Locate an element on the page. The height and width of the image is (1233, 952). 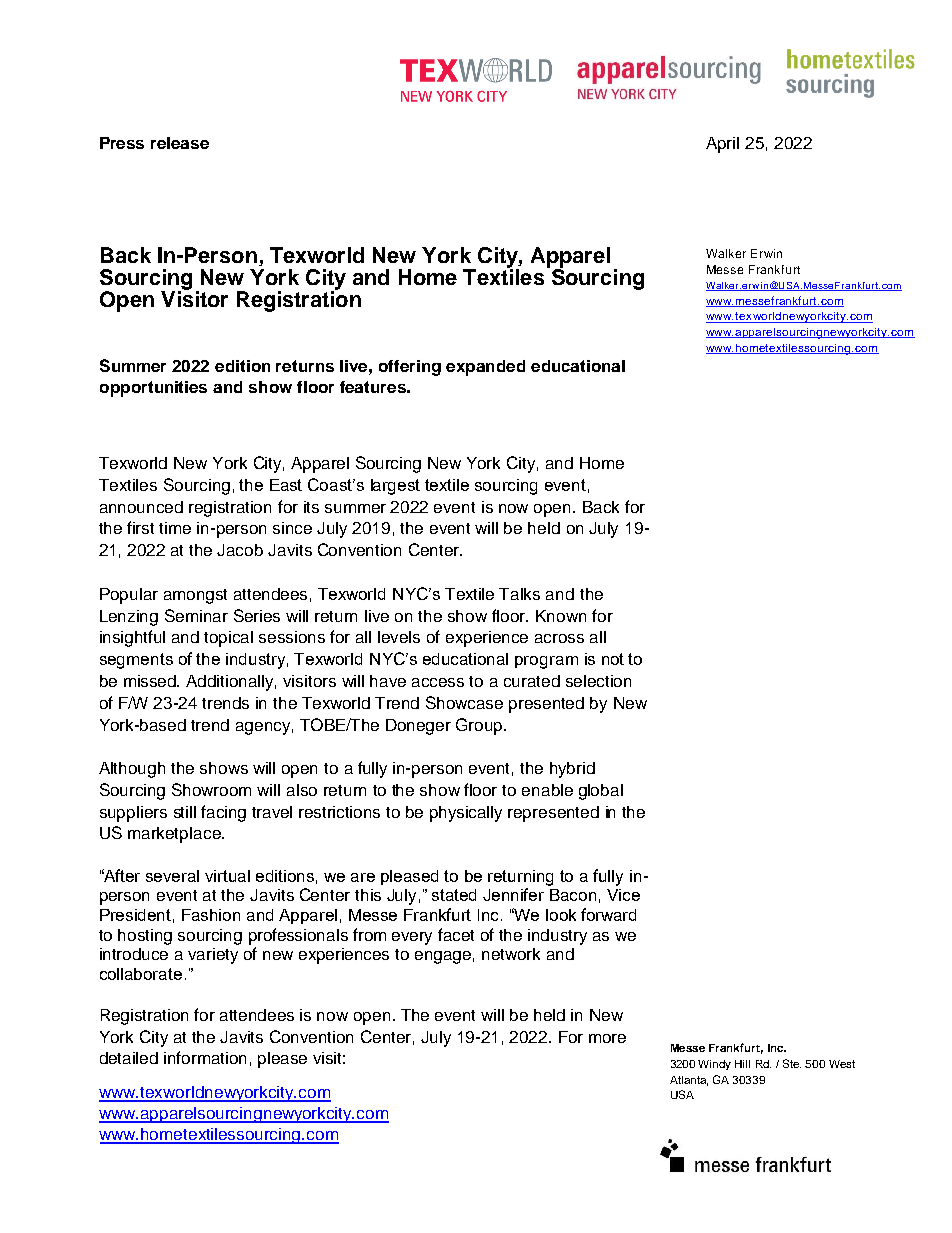
information is located at coordinates (205, 1057).
